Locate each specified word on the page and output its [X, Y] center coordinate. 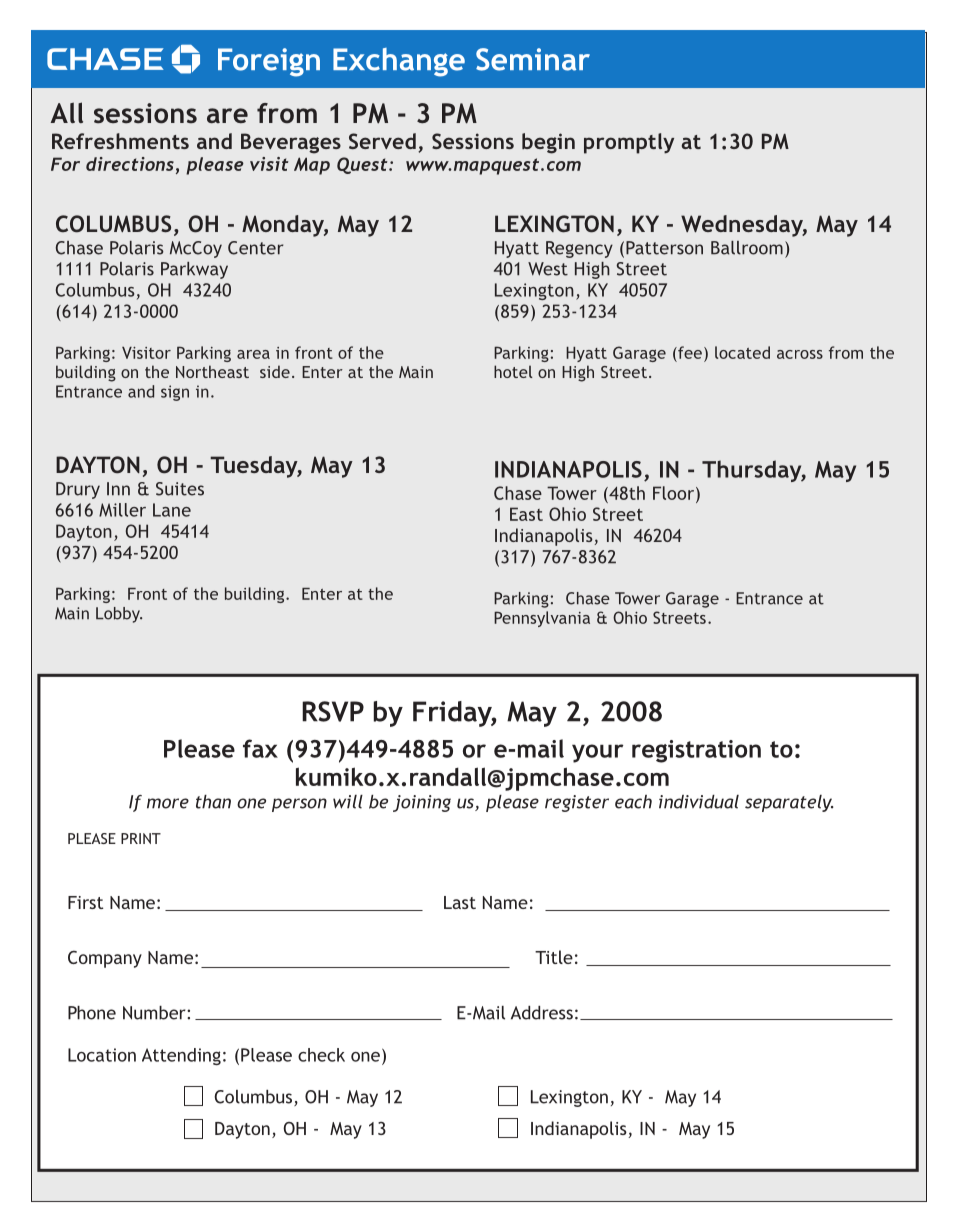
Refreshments [120, 141]
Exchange [399, 62]
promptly [629, 143]
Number [155, 1013]
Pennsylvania [542, 619]
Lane [172, 510]
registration [696, 751]
